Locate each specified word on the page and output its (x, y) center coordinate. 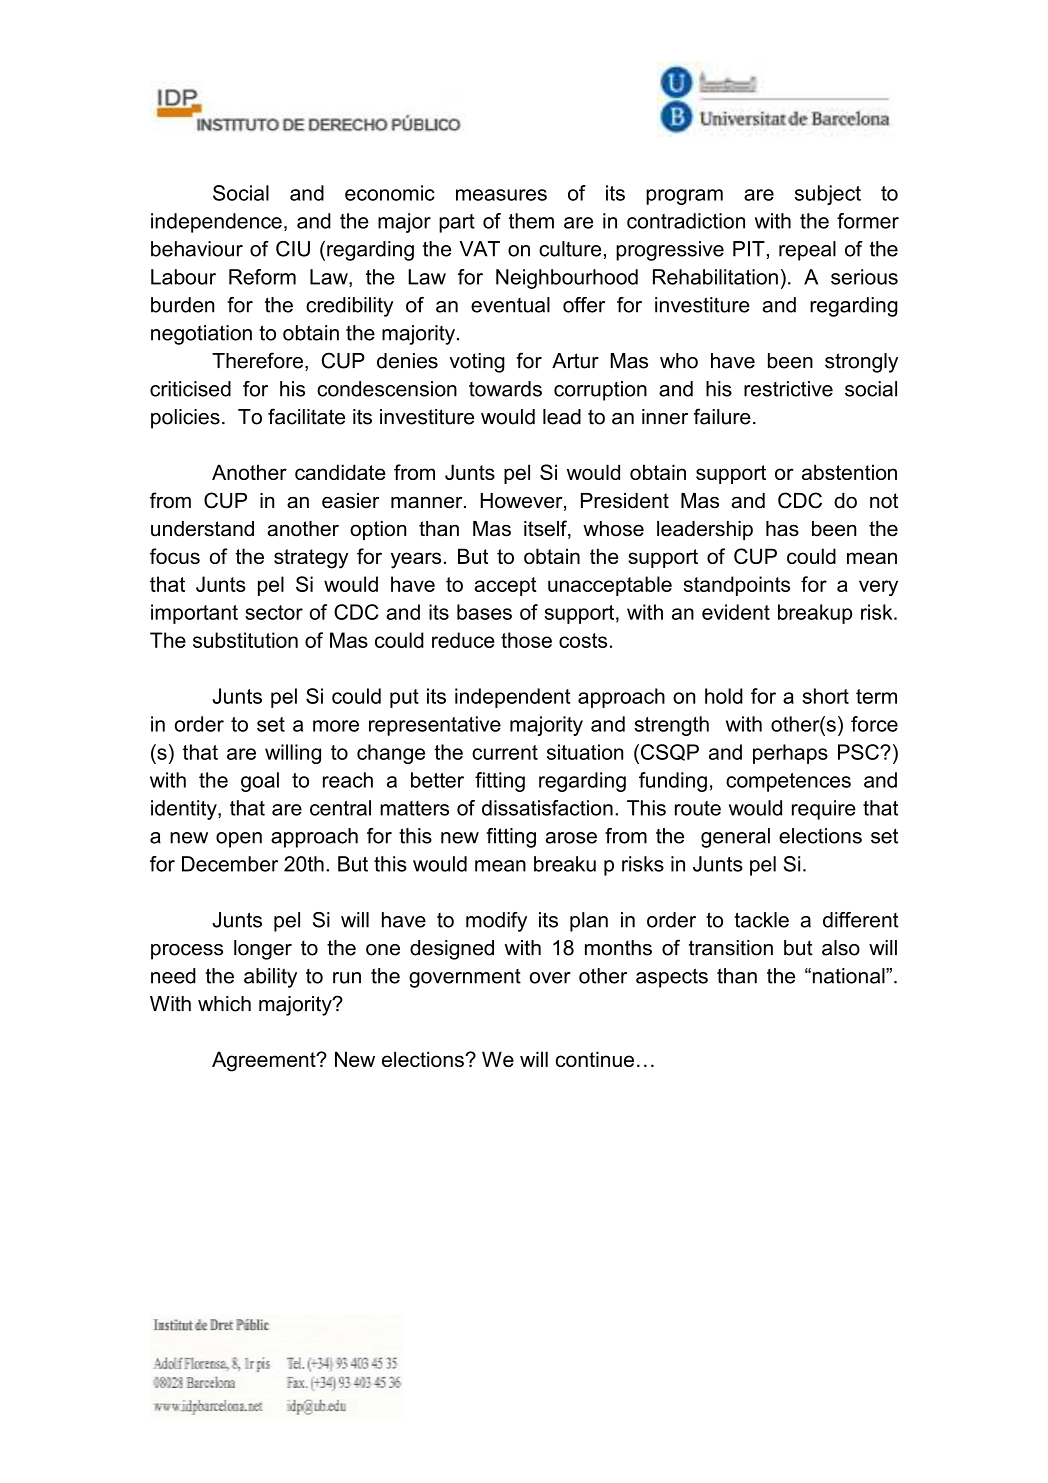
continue (595, 1059)
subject (828, 195)
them (531, 221)
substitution (245, 640)
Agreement (265, 1061)
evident (736, 612)
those (526, 640)
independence (216, 223)
